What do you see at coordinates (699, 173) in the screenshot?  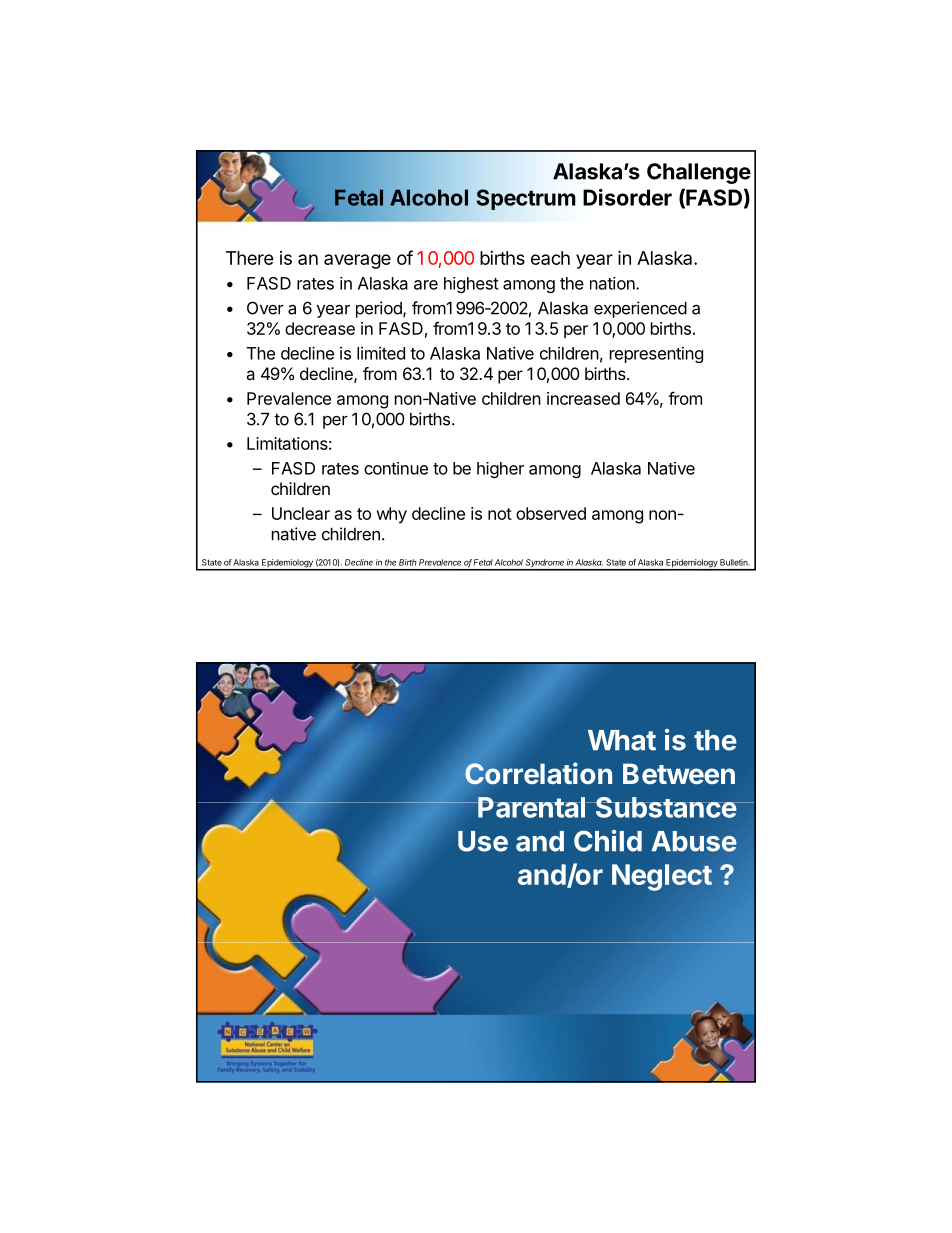 I see `Challenge` at bounding box center [699, 173].
